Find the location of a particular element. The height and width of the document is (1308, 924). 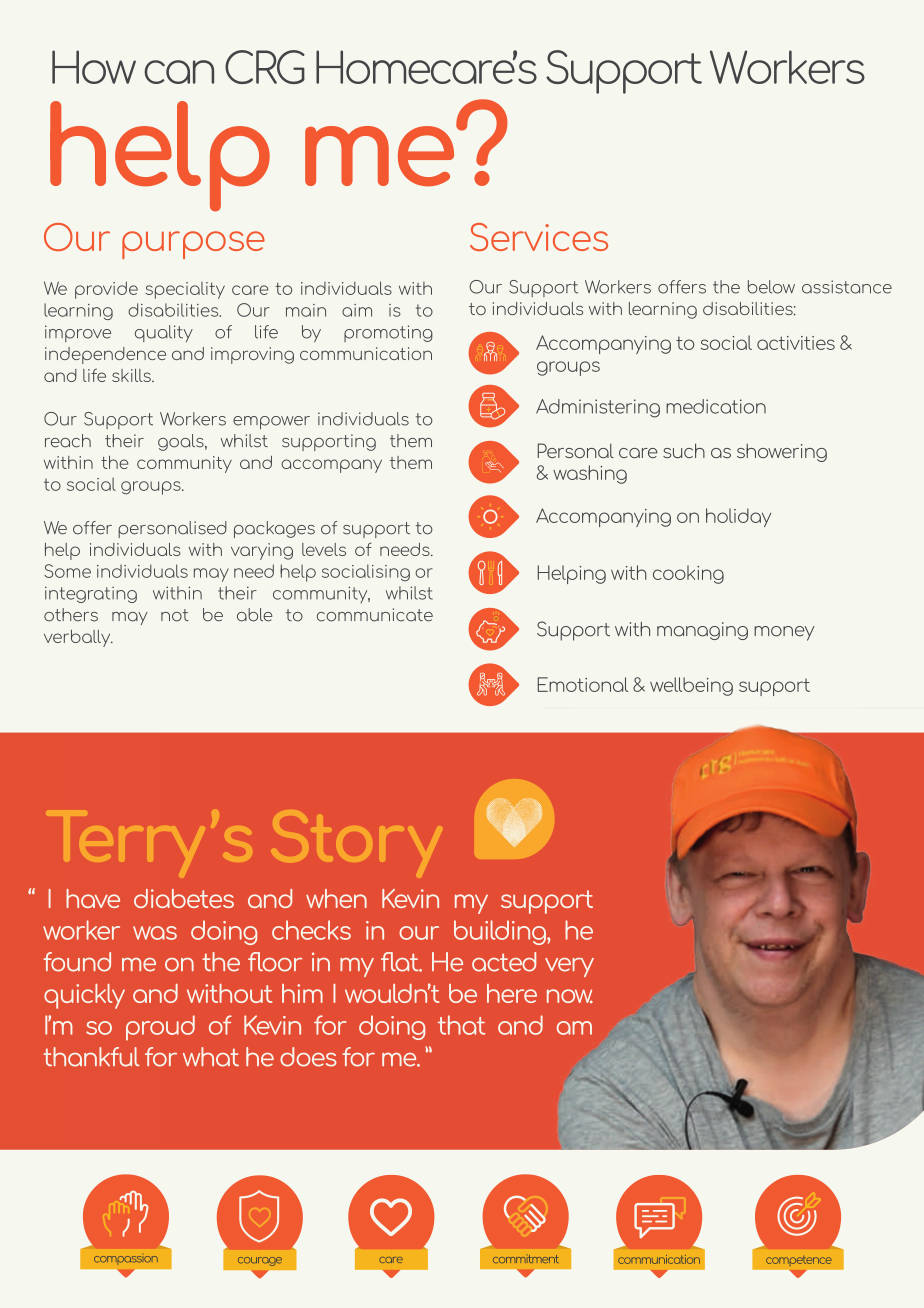

building is located at coordinates (501, 932).
